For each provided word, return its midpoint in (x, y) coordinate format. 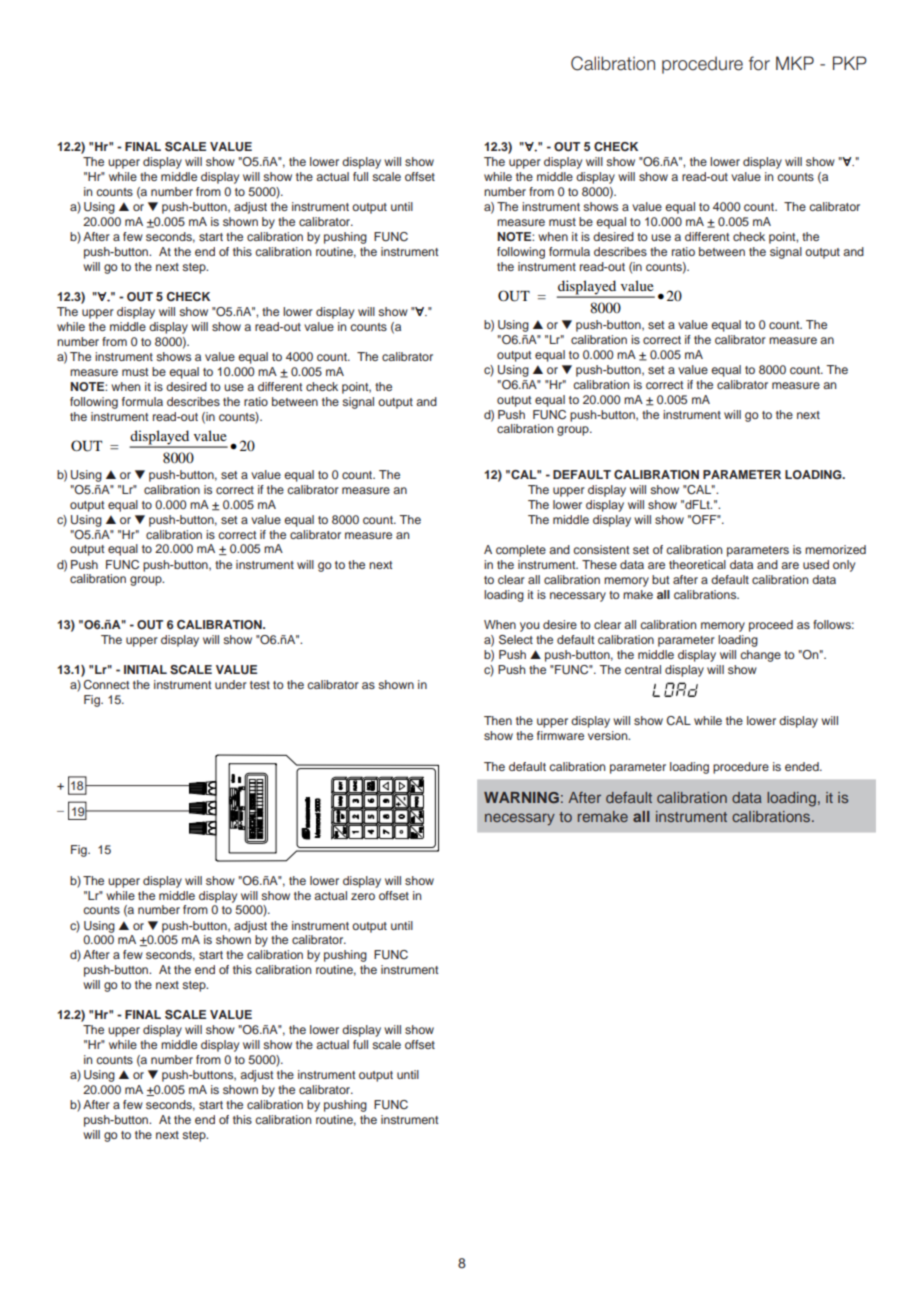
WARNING (521, 797)
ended (803, 766)
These (599, 564)
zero (363, 896)
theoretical (697, 564)
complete (521, 551)
